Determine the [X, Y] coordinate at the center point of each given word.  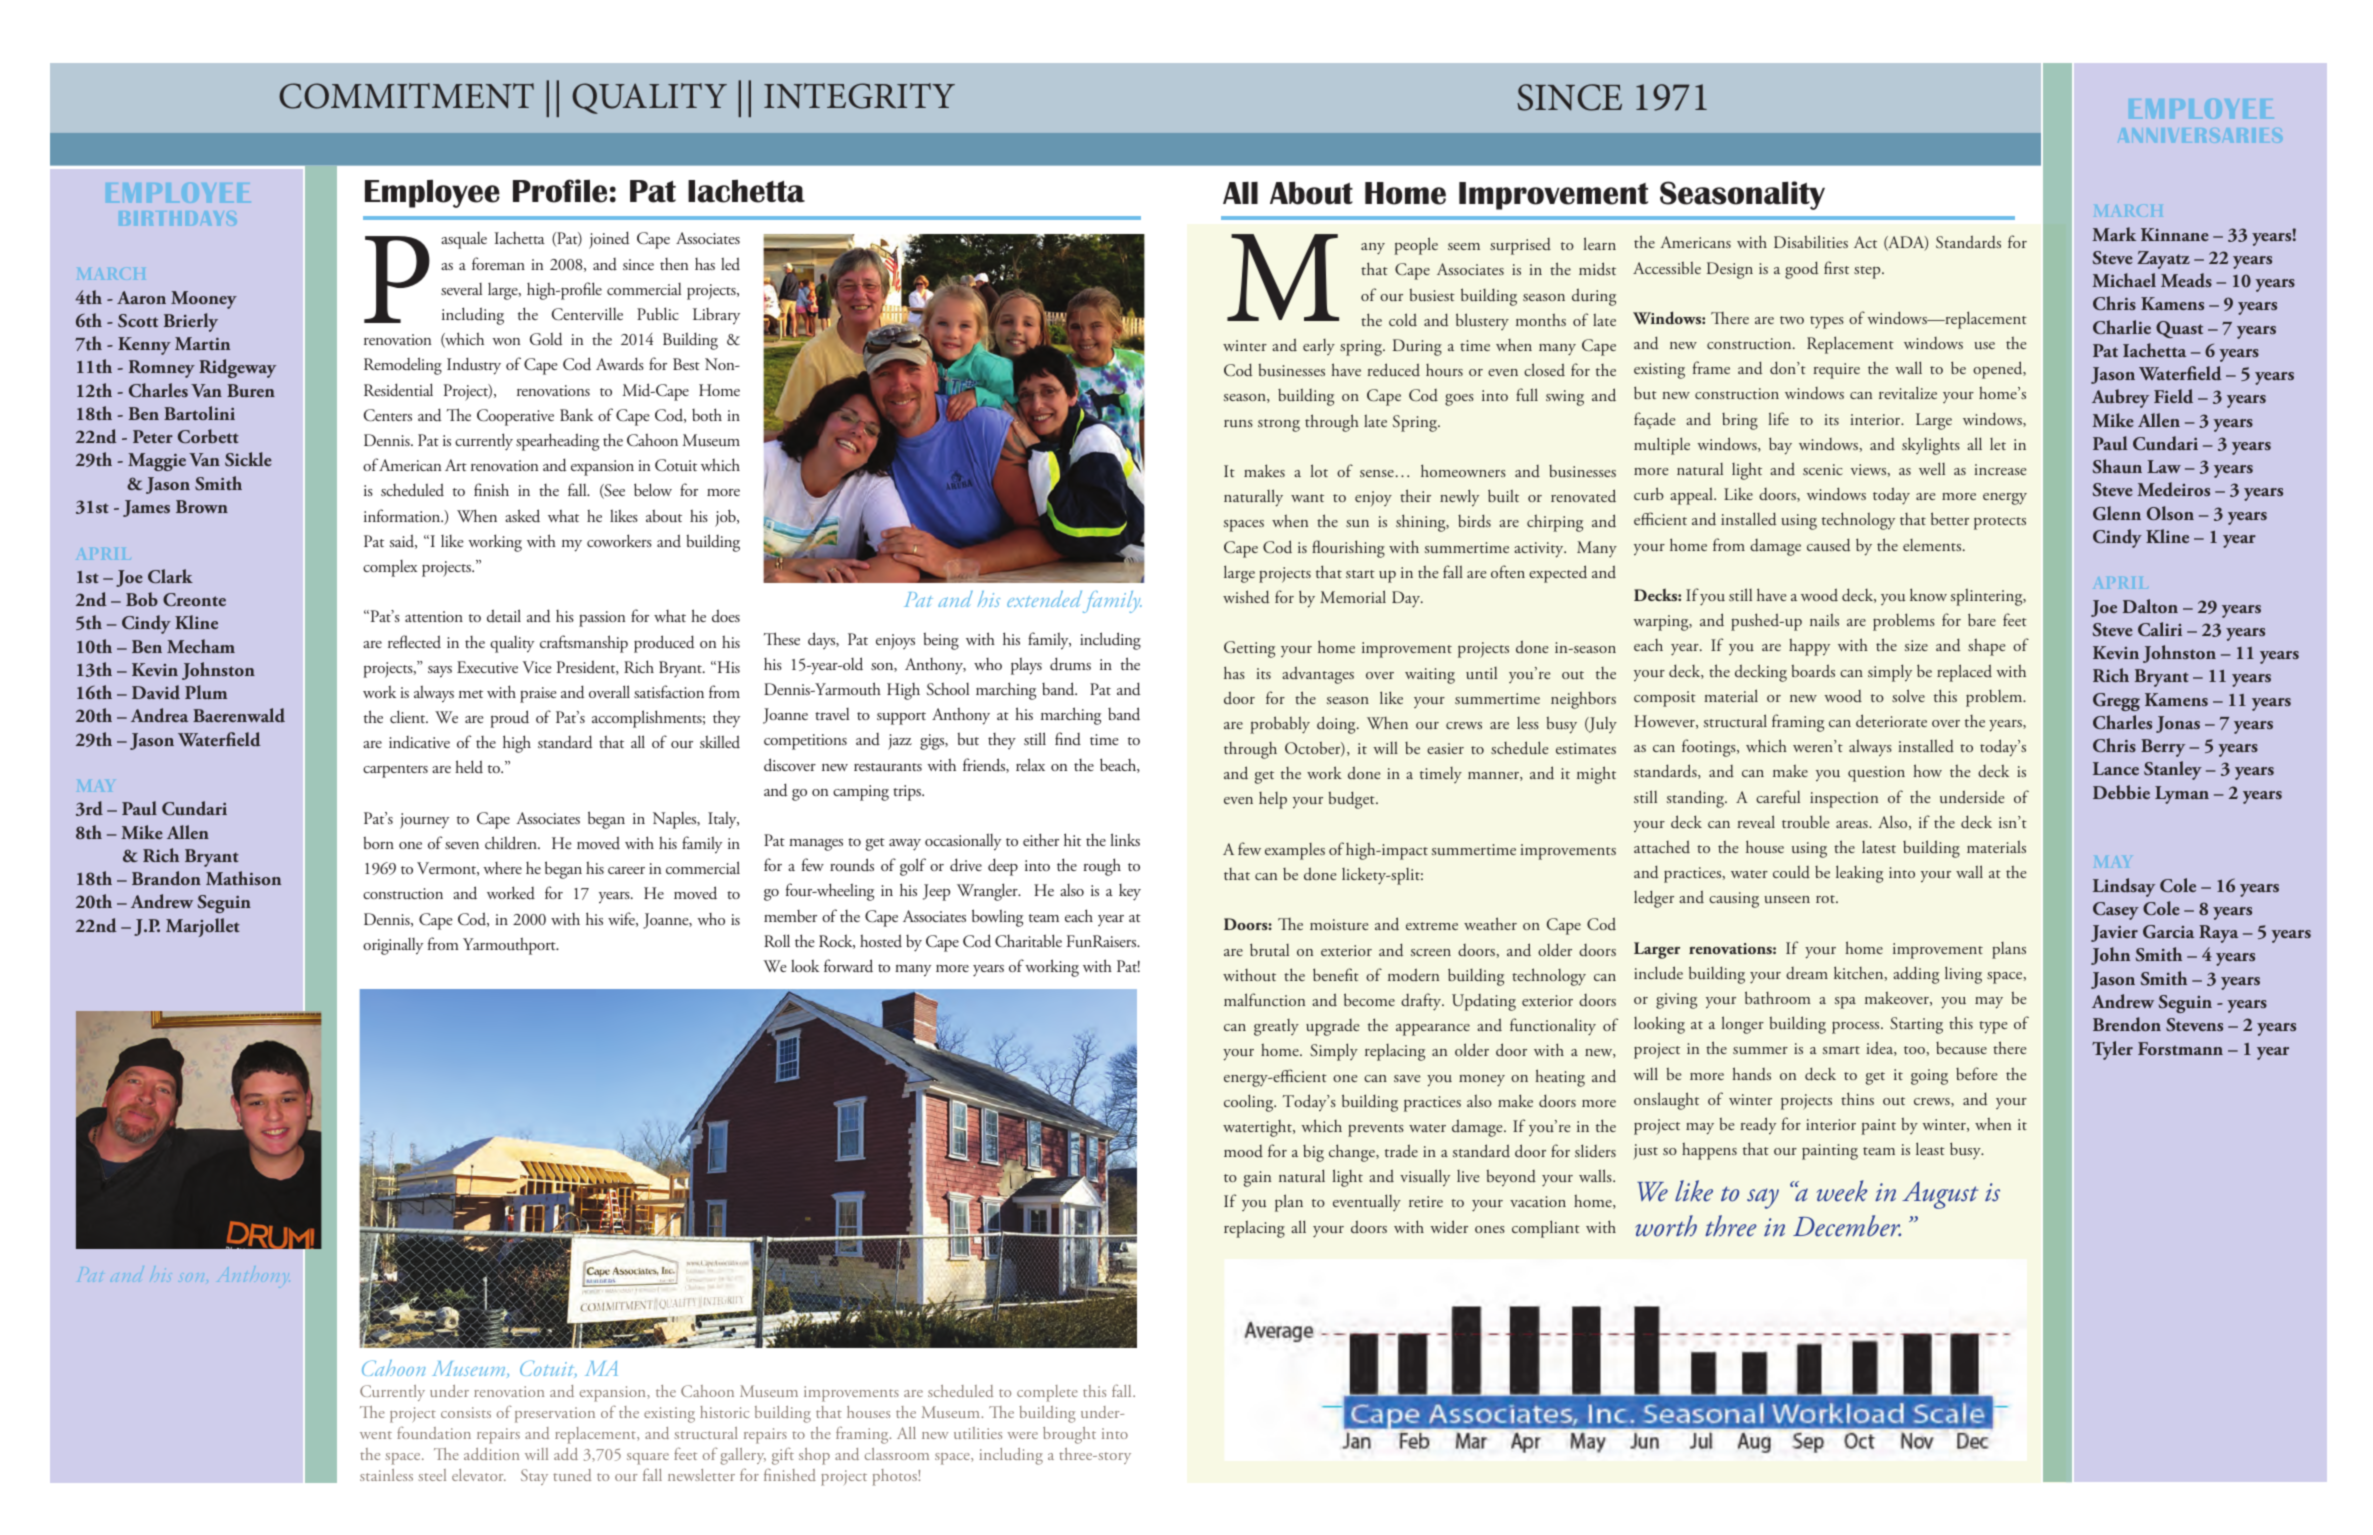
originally [393, 946]
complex [390, 568]
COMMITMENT [406, 96]
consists [466, 1412]
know [1928, 594]
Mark [2114, 234]
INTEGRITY [859, 96]
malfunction [1264, 999]
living [1963, 975]
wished [1246, 597]
